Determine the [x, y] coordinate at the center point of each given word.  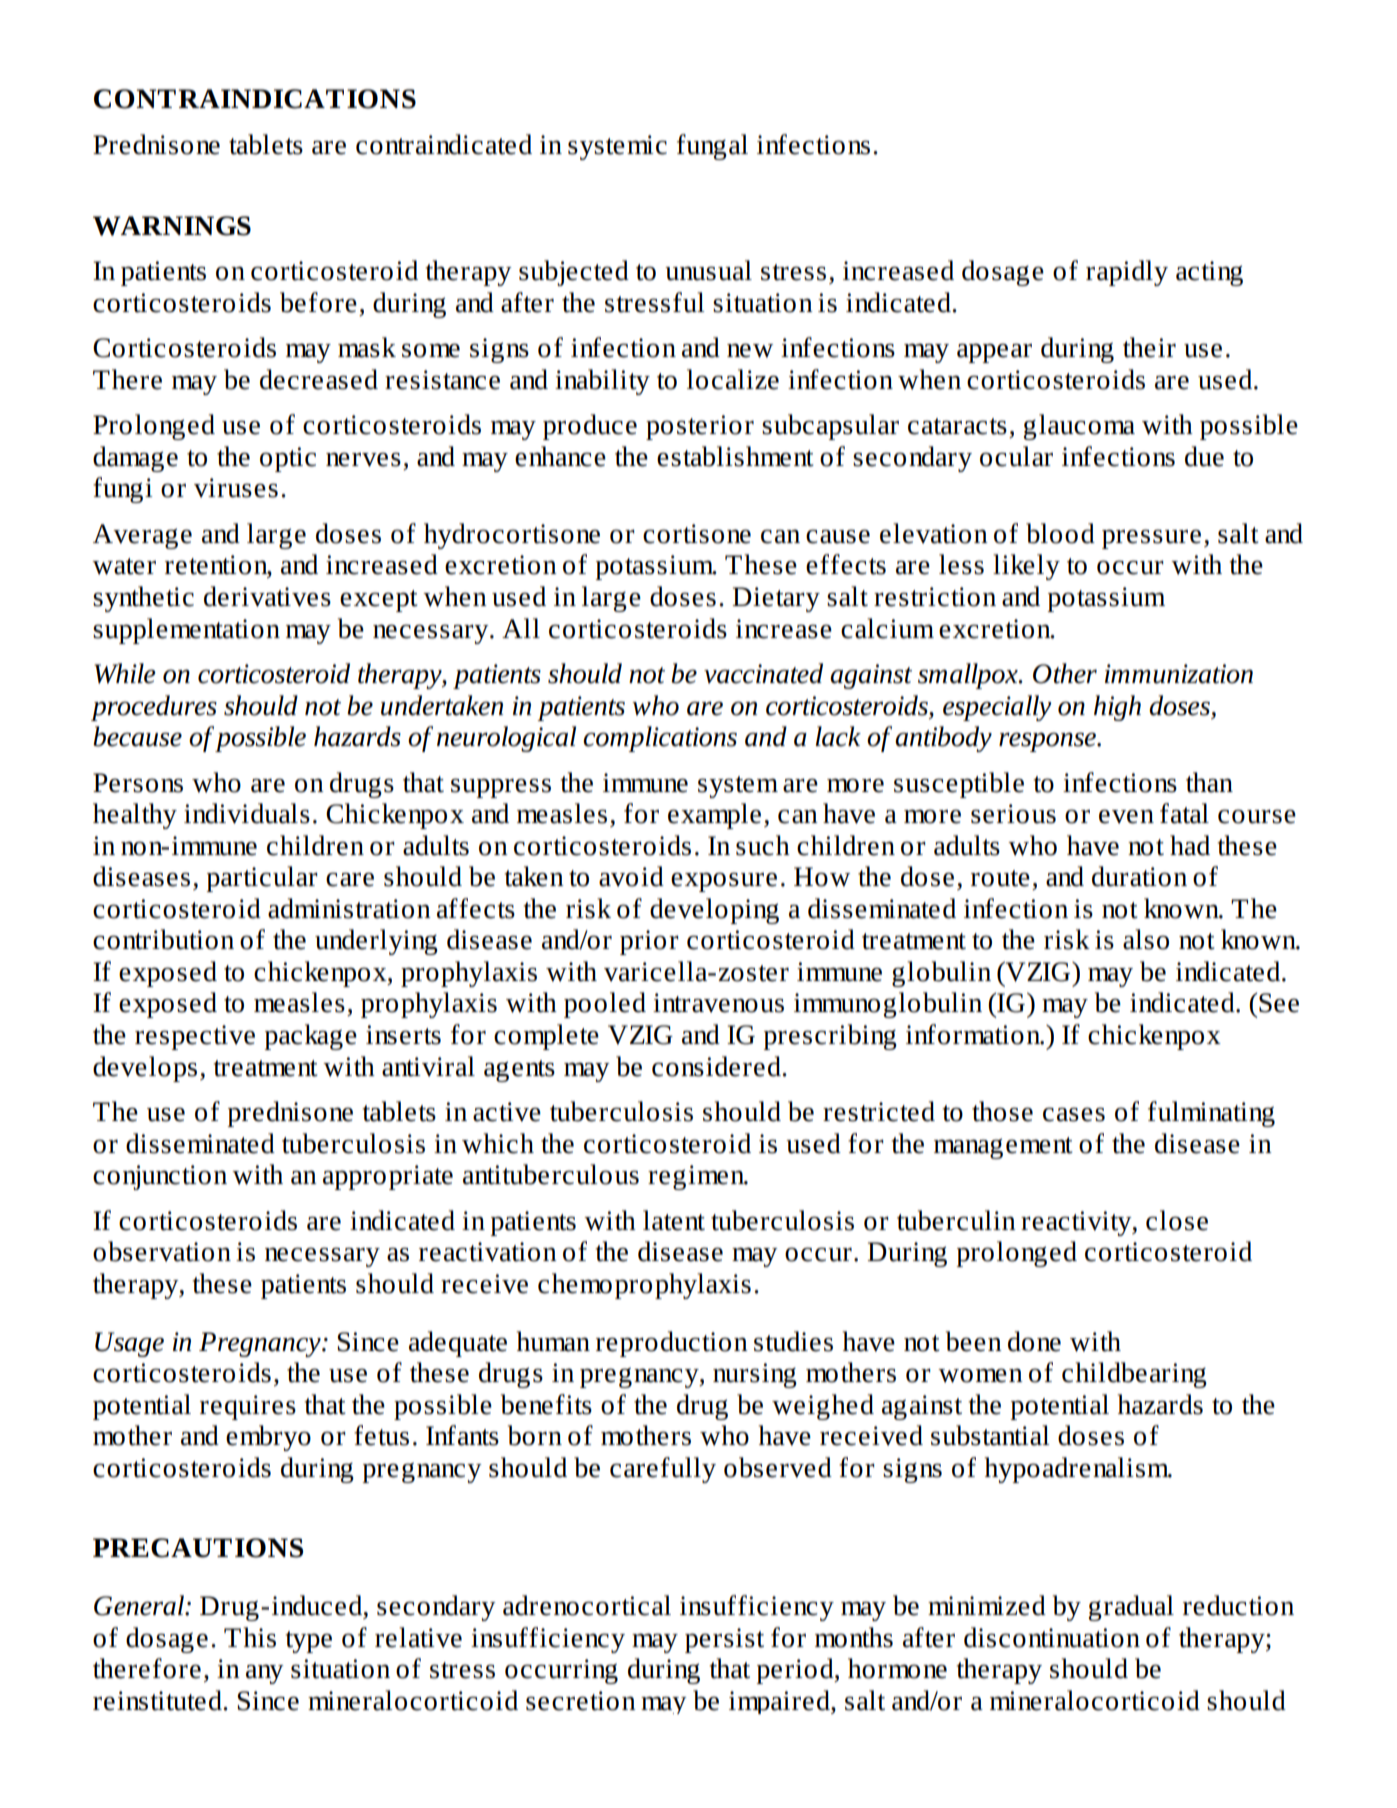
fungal [712, 147]
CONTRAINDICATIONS [255, 99]
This [250, 1637]
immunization [1179, 674]
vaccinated [763, 673]
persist [724, 1640]
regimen [697, 1177]
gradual [1131, 1608]
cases [1074, 1114]
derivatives [267, 596]
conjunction [160, 1177]
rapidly [1127, 273]
